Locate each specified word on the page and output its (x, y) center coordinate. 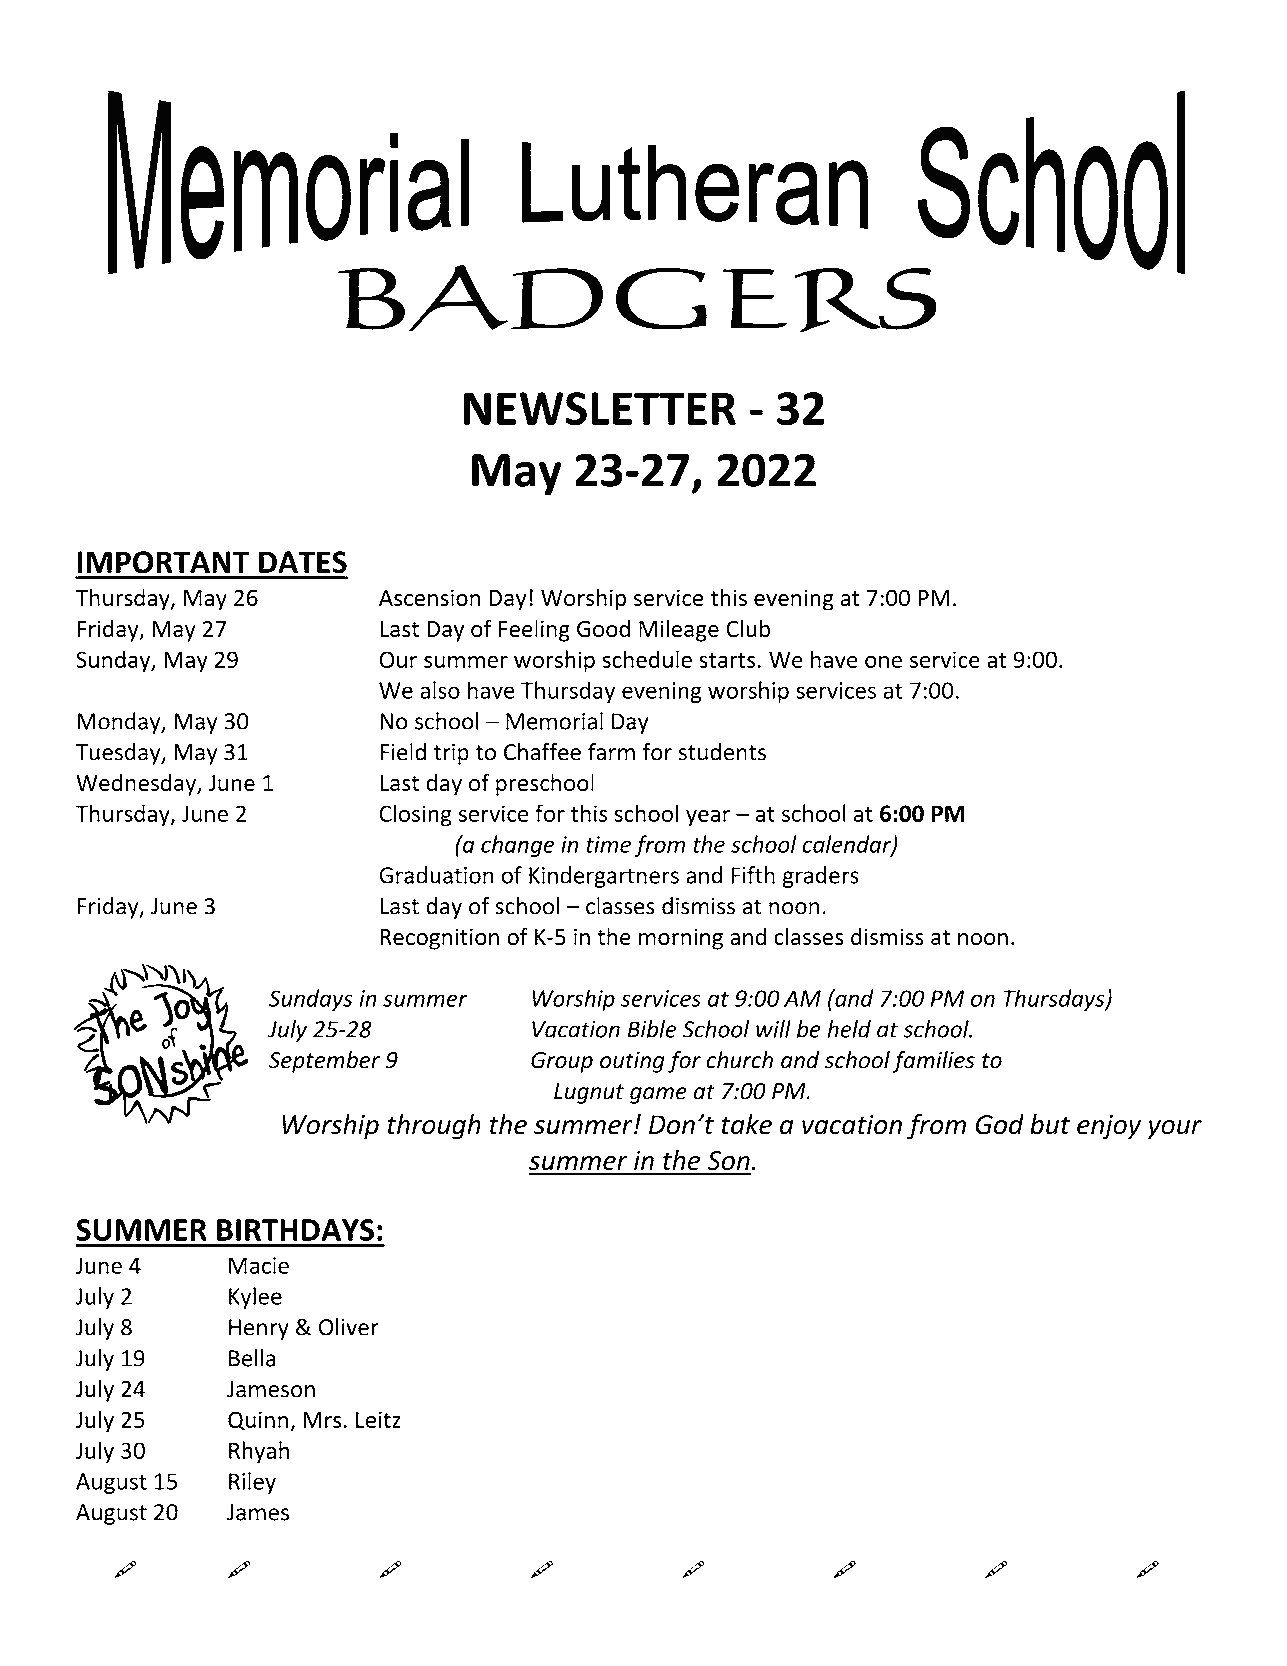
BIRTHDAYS (295, 1230)
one (883, 661)
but (1050, 1124)
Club (748, 628)
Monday (120, 723)
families (934, 1062)
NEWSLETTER (600, 409)
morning (681, 939)
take (746, 1124)
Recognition (439, 939)
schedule (647, 659)
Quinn (258, 1420)
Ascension (429, 598)
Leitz (378, 1420)
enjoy (1109, 1127)
